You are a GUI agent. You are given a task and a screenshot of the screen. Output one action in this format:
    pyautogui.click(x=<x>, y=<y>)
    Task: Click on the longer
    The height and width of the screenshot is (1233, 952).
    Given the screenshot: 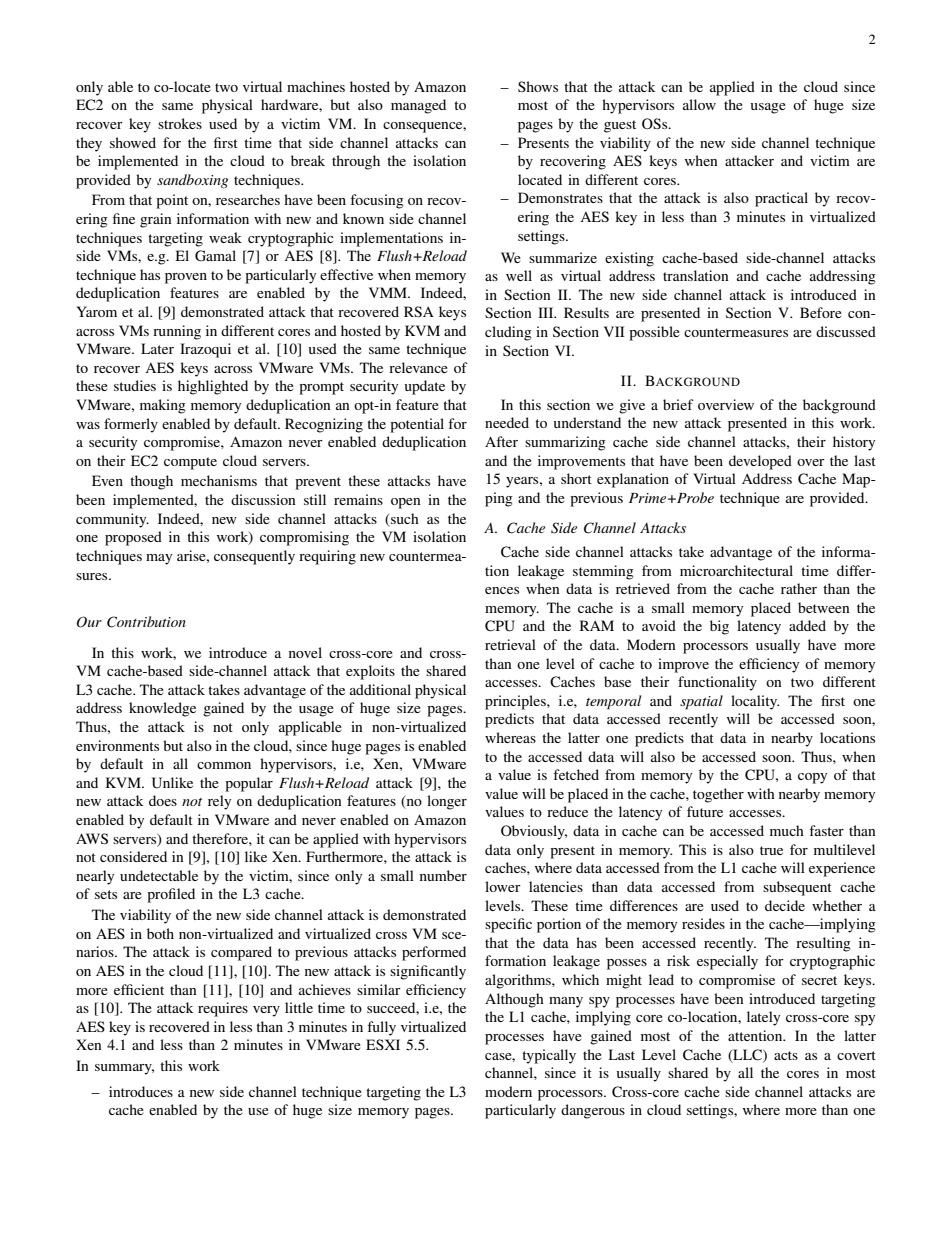 What is the action you would take?
    pyautogui.click(x=447, y=802)
